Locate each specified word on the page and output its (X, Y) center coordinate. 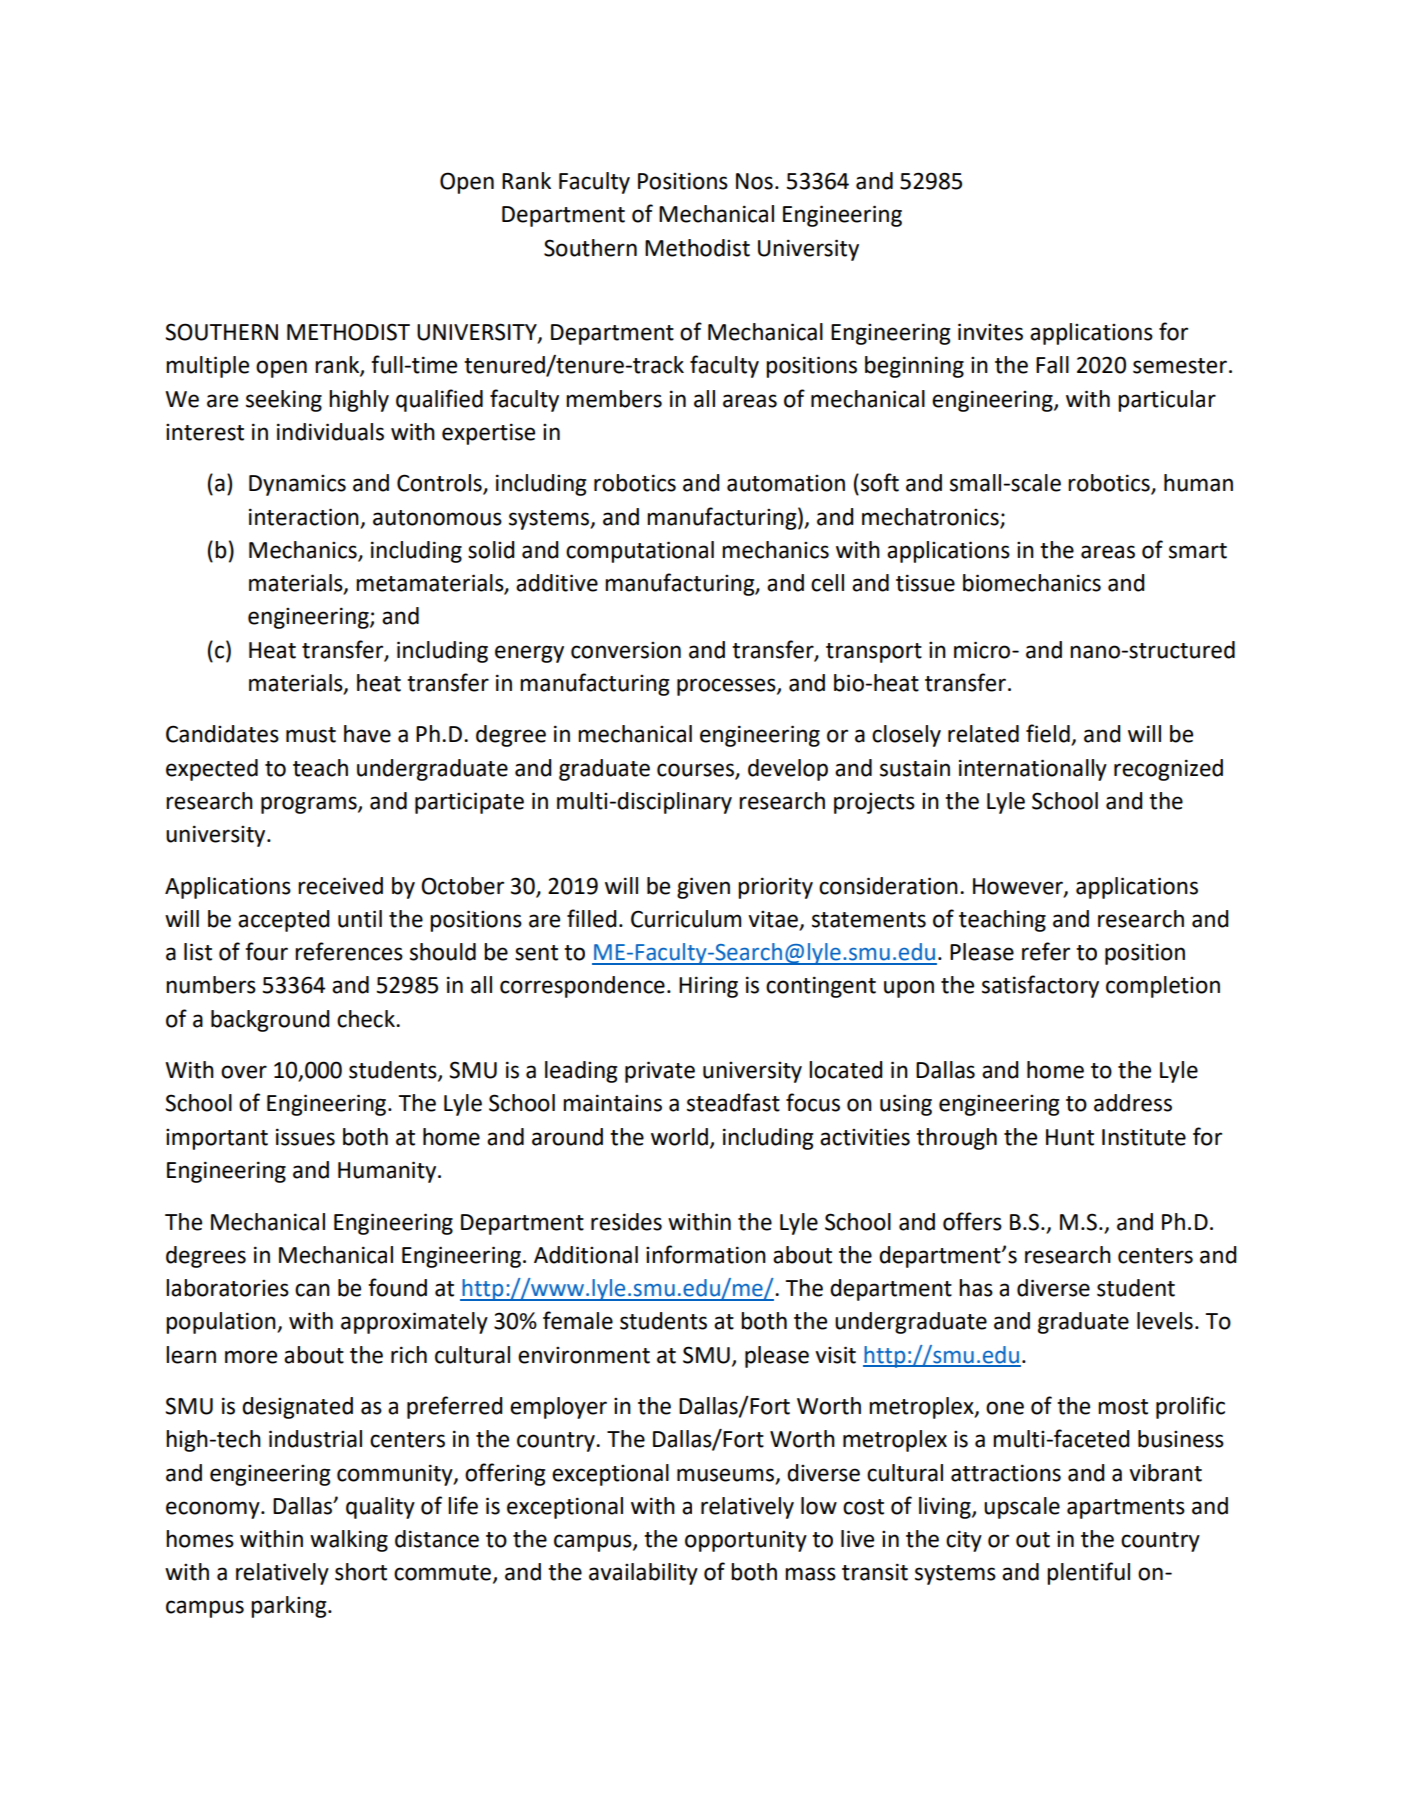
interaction (304, 517)
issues (305, 1137)
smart (1198, 551)
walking (349, 1541)
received (340, 886)
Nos (754, 181)
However (1019, 887)
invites (990, 332)
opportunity (746, 1541)
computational (640, 552)
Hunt (1070, 1137)
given (703, 888)
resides (626, 1222)
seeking (284, 401)
